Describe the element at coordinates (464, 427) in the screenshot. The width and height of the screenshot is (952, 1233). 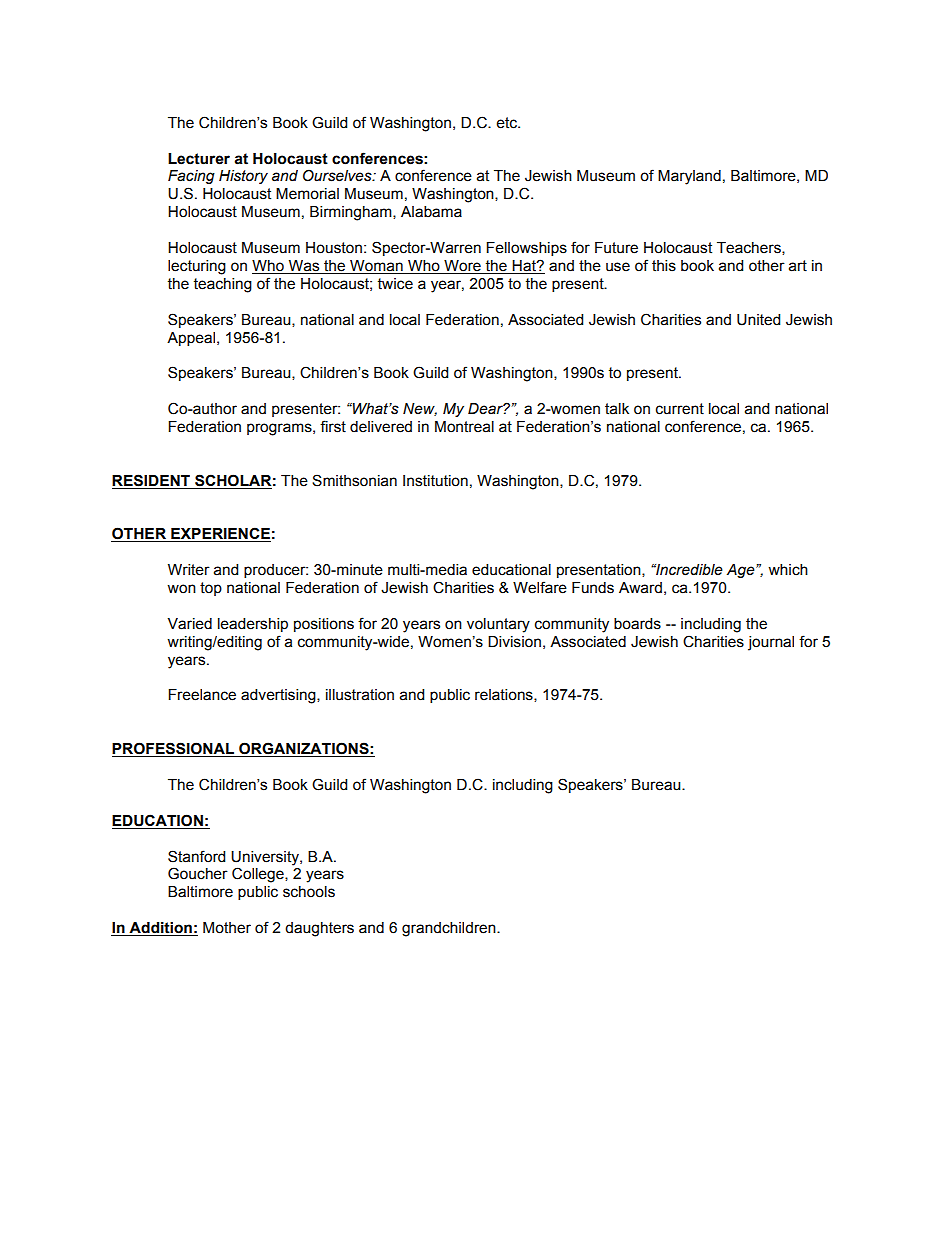
I see `Montreal` at that location.
